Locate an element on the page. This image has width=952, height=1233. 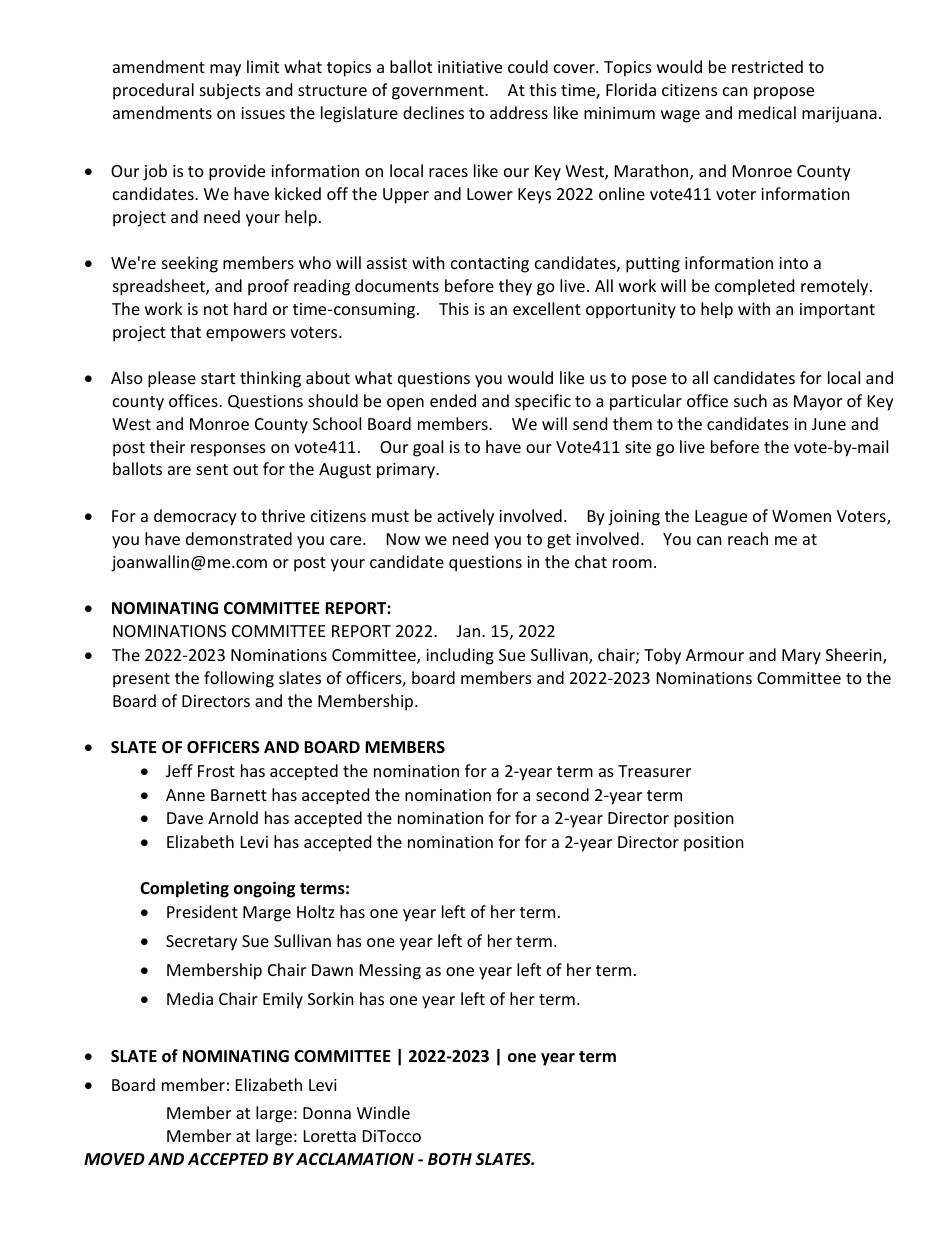
BOTH is located at coordinates (450, 1159).
